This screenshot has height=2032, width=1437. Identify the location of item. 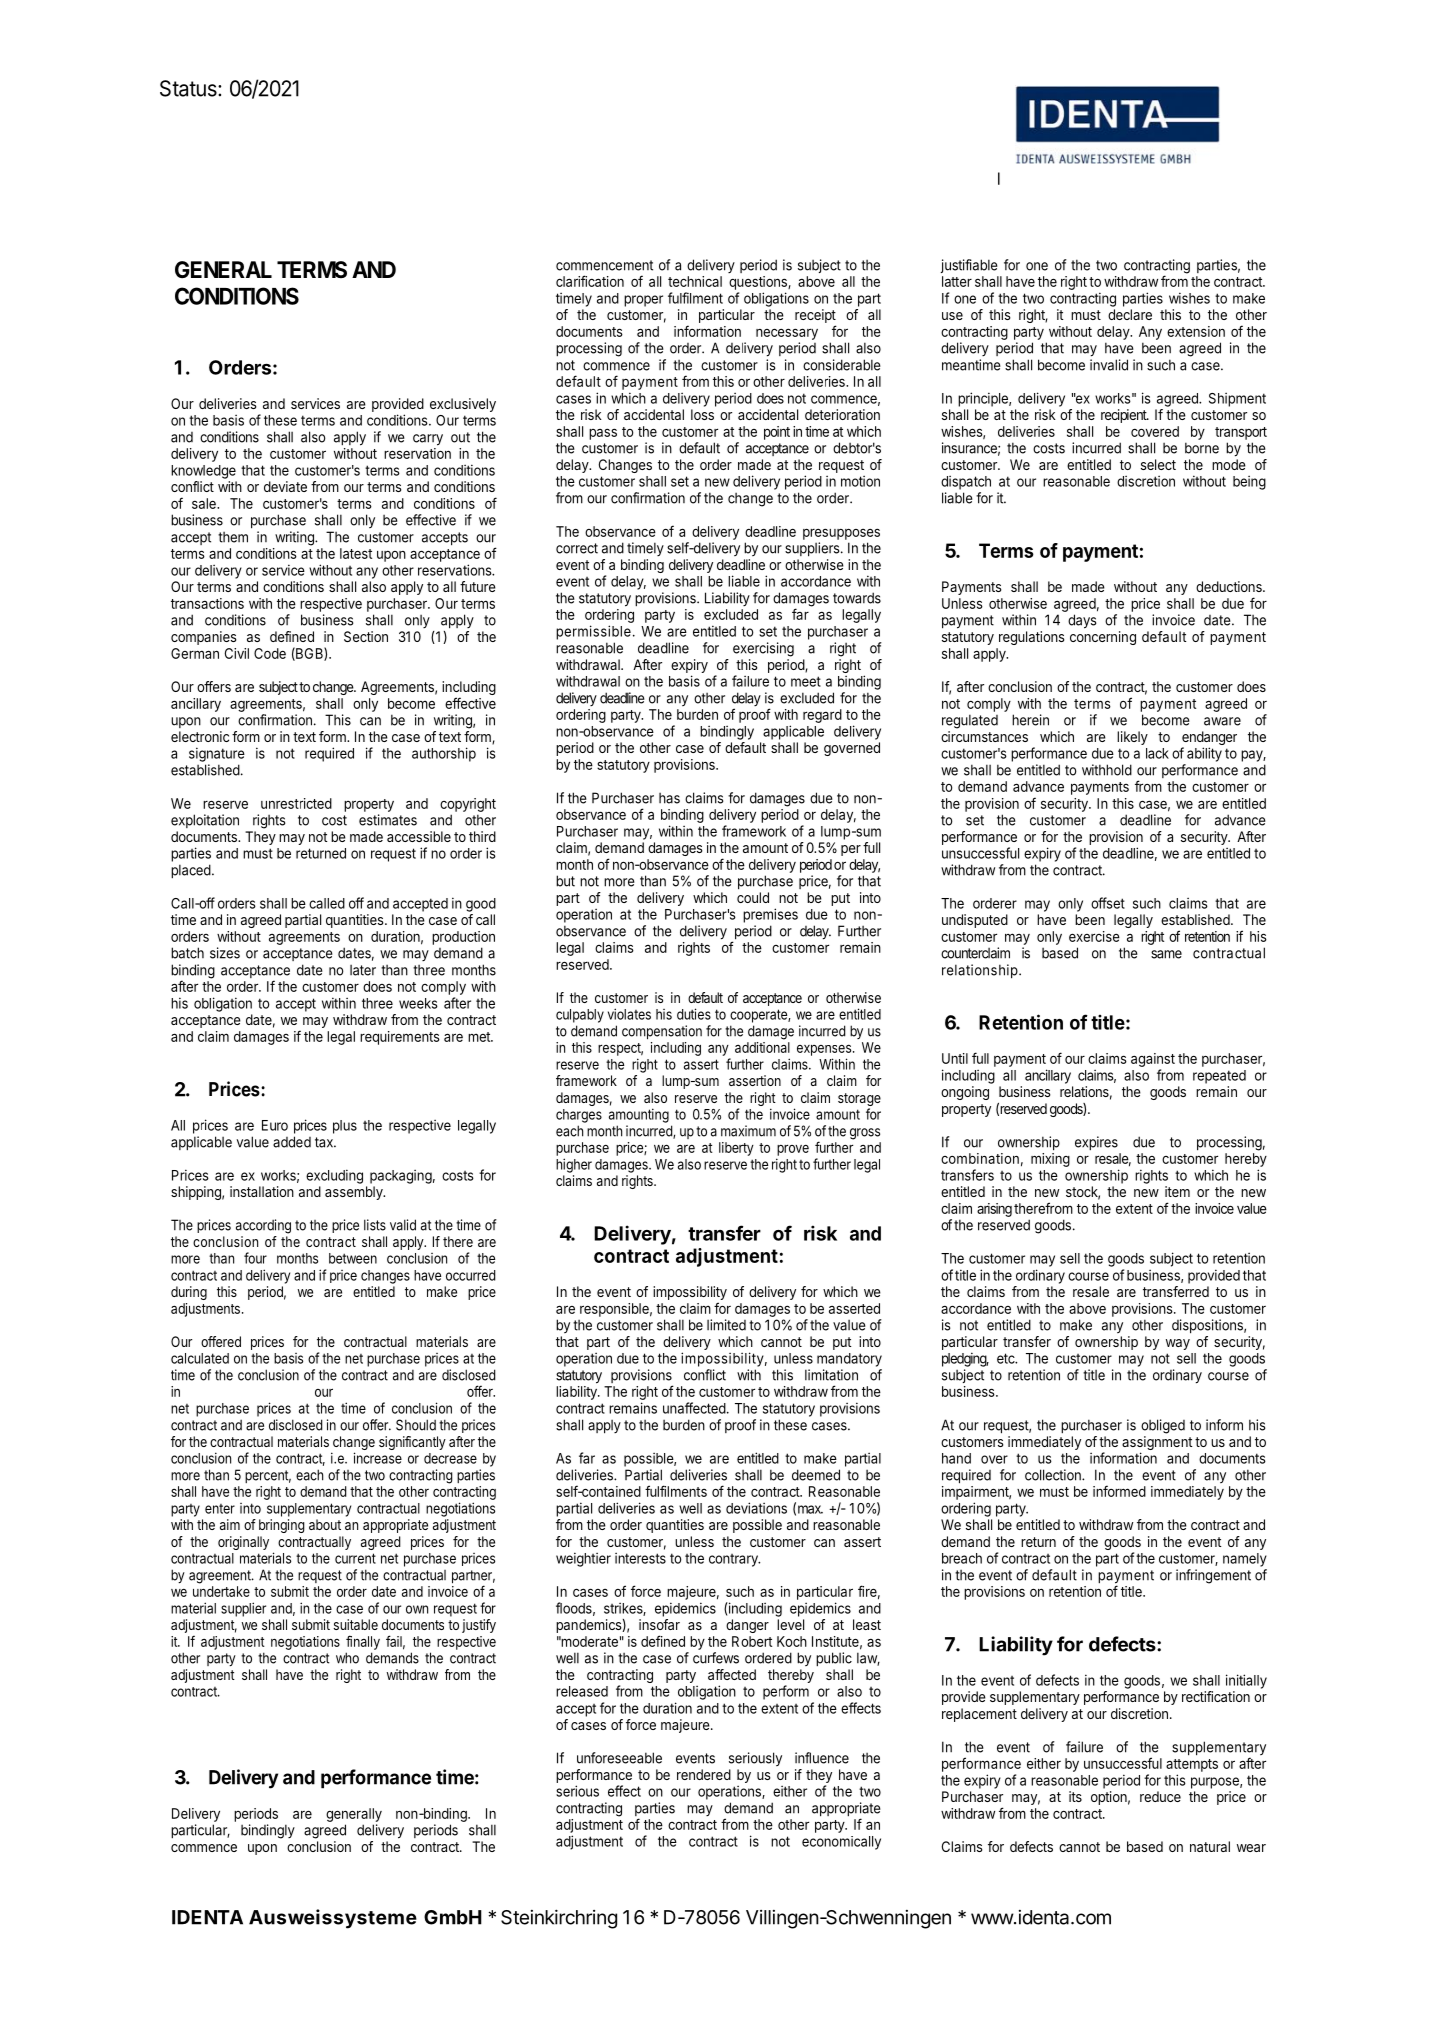
(1177, 1191).
